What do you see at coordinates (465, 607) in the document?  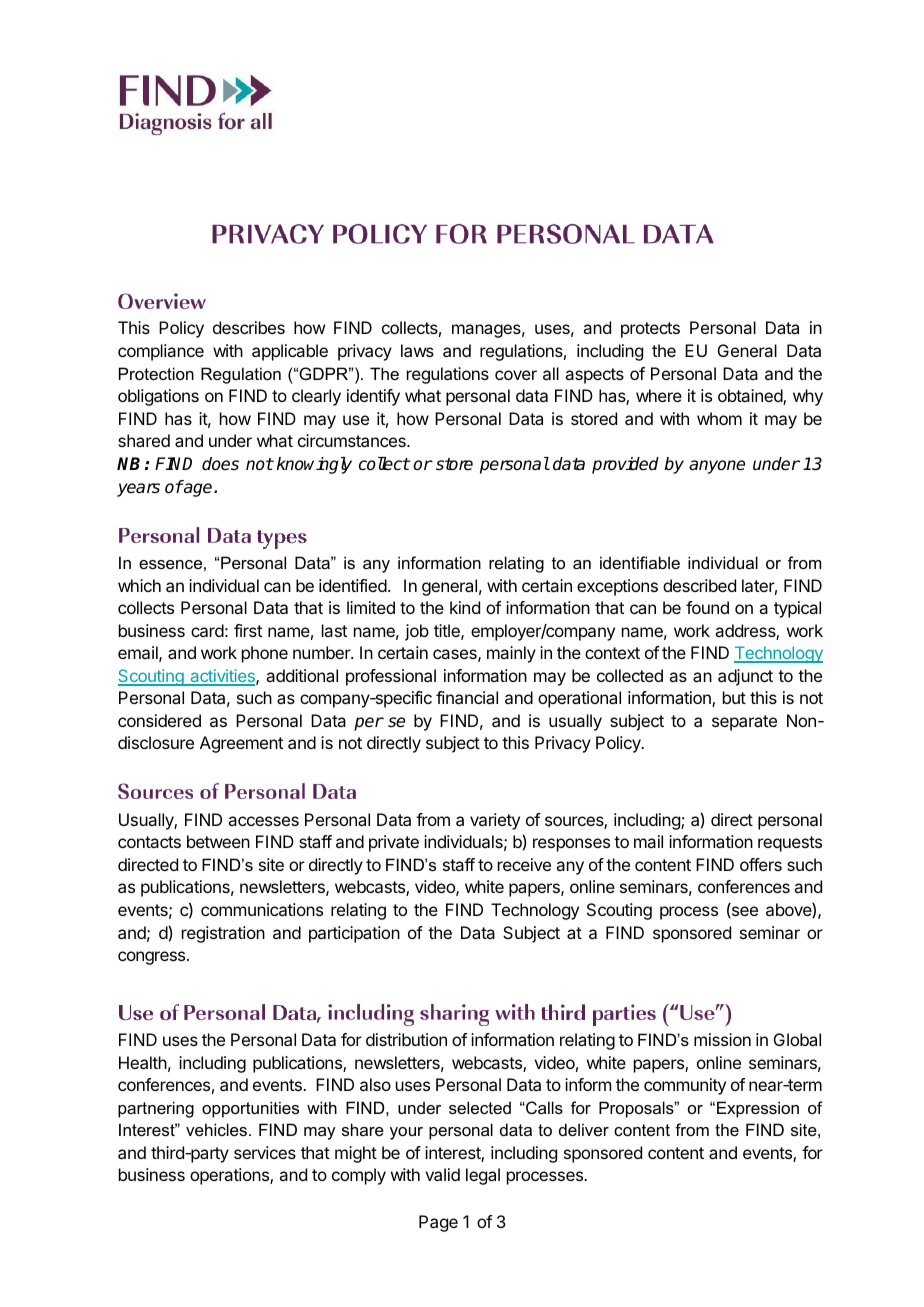 I see `kind` at bounding box center [465, 607].
